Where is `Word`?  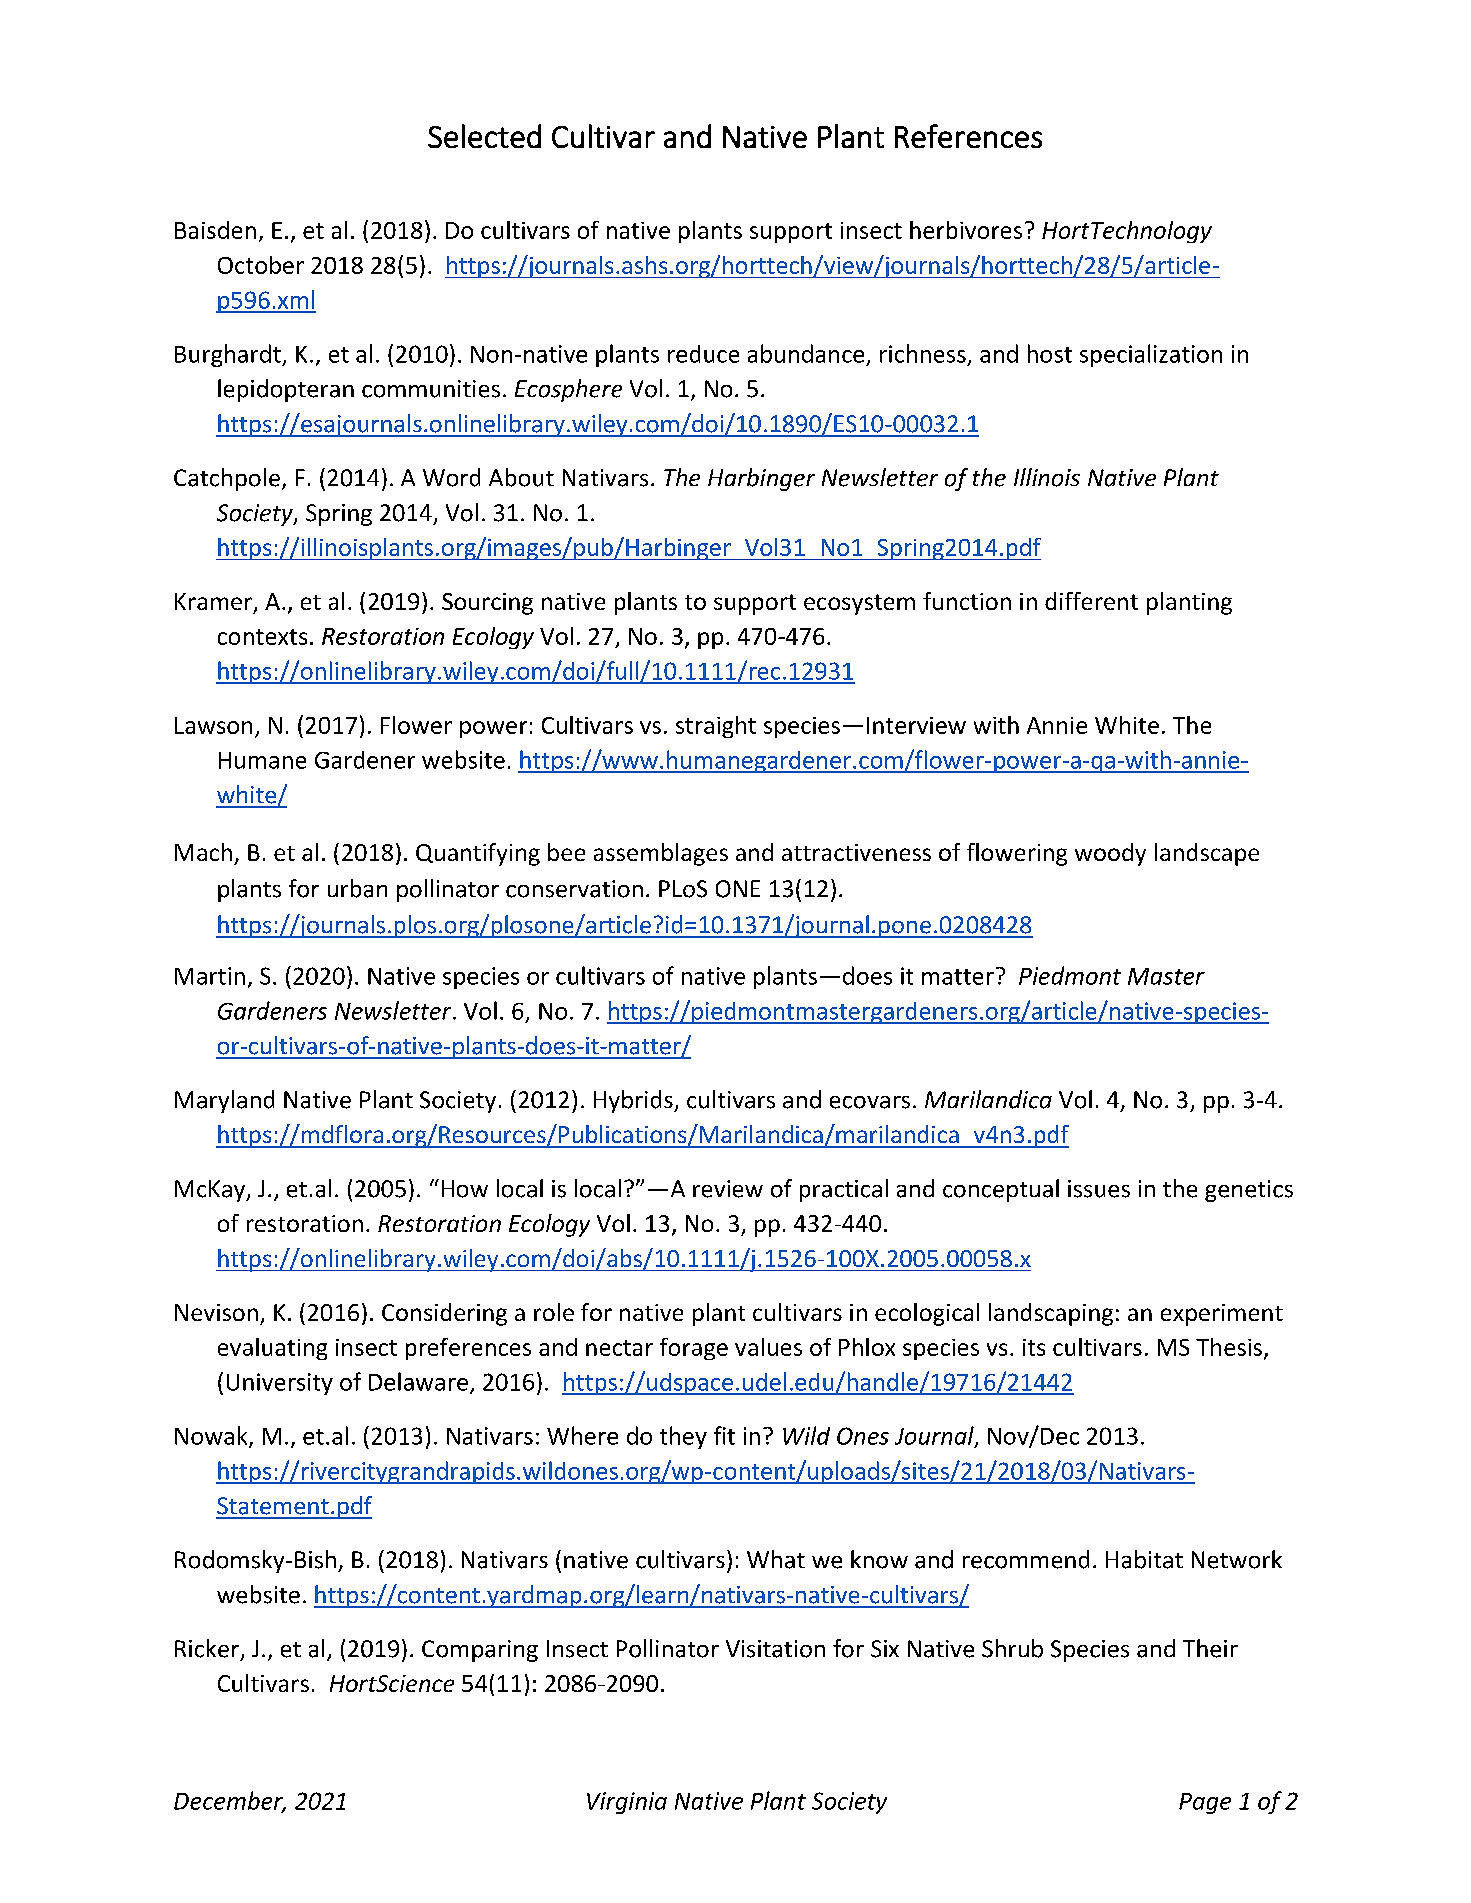 Word is located at coordinates (451, 477).
